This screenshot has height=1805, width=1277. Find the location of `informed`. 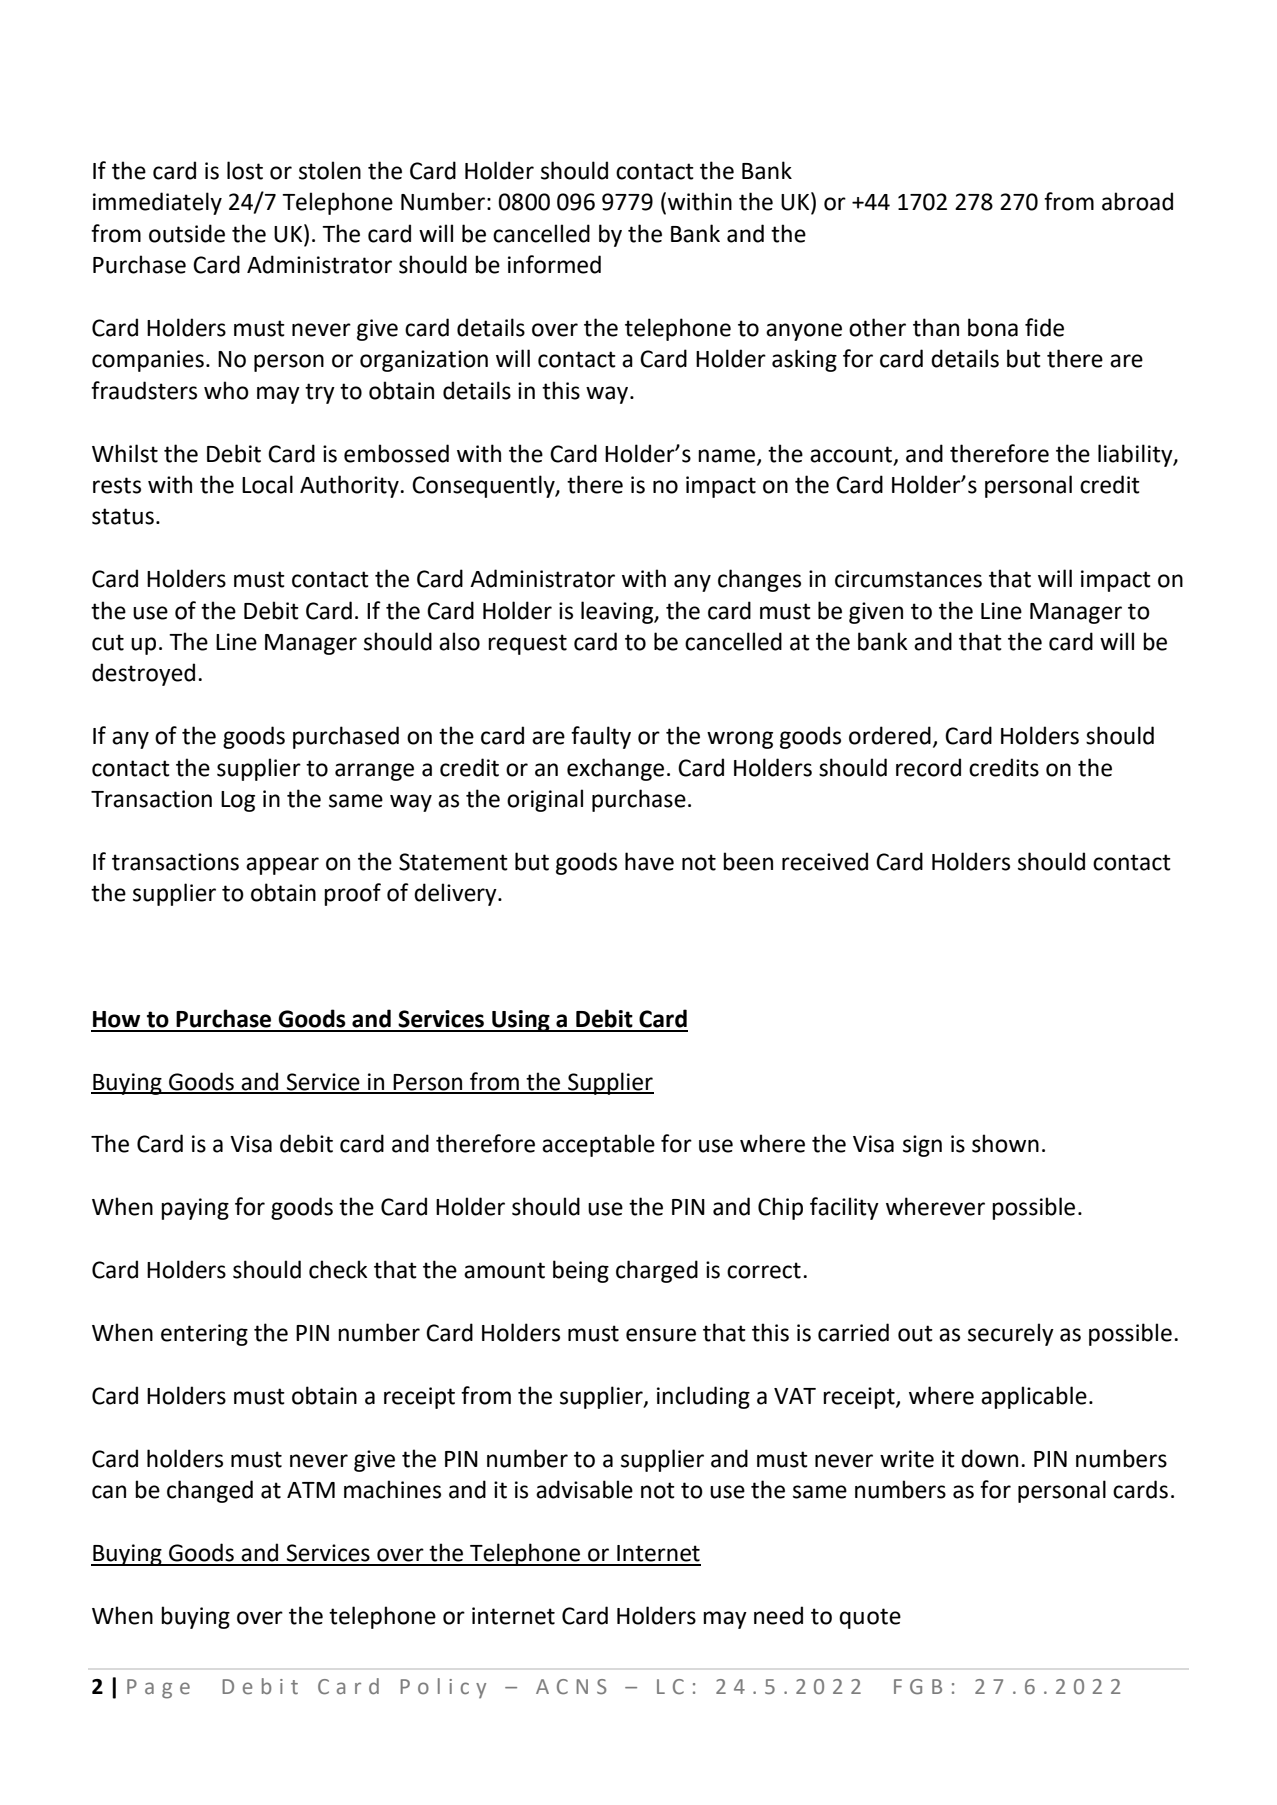

informed is located at coordinates (554, 264).
